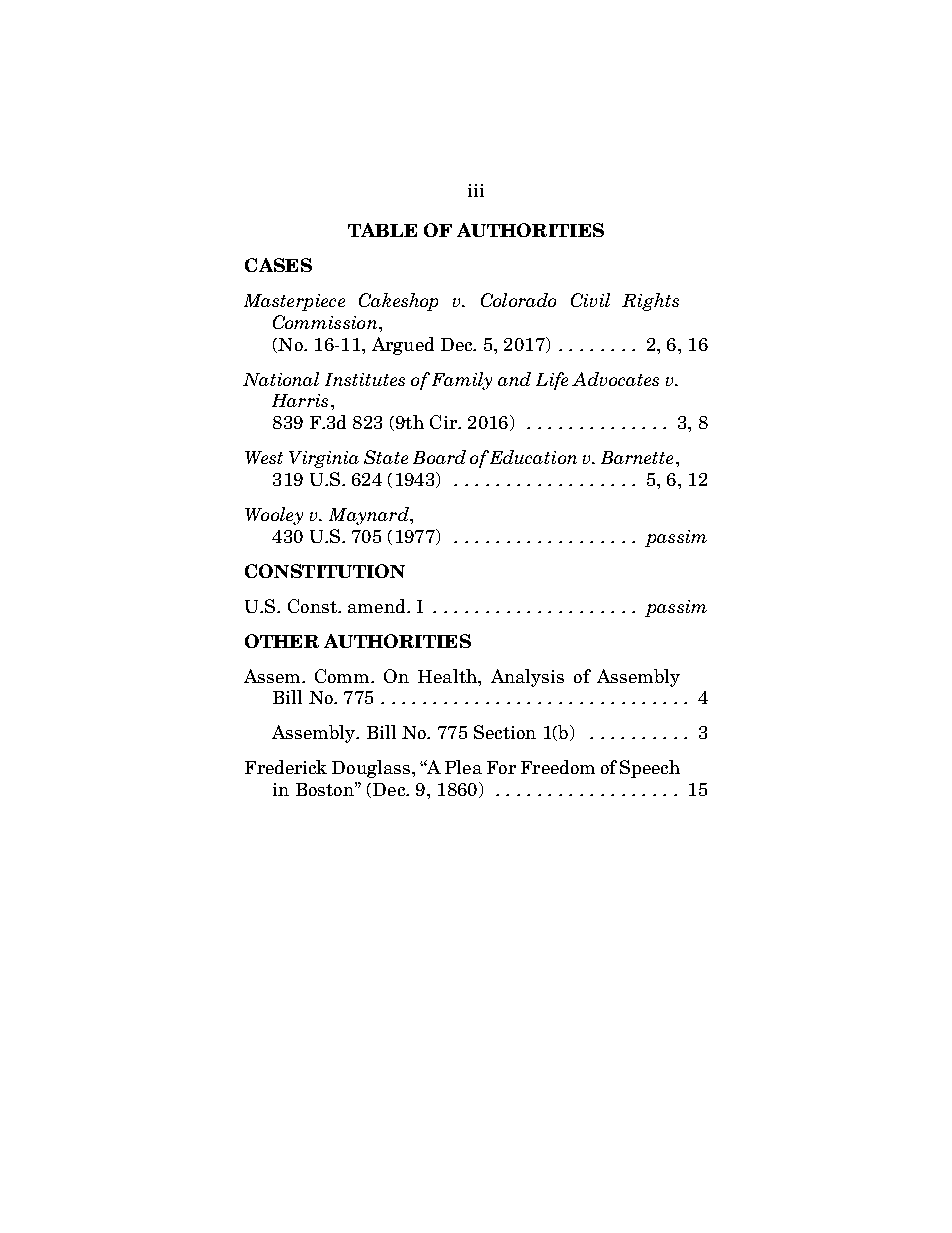 Image resolution: width=952 pixels, height=1233 pixels. Describe the element at coordinates (382, 230) in the image. I see `TABLE` at that location.
